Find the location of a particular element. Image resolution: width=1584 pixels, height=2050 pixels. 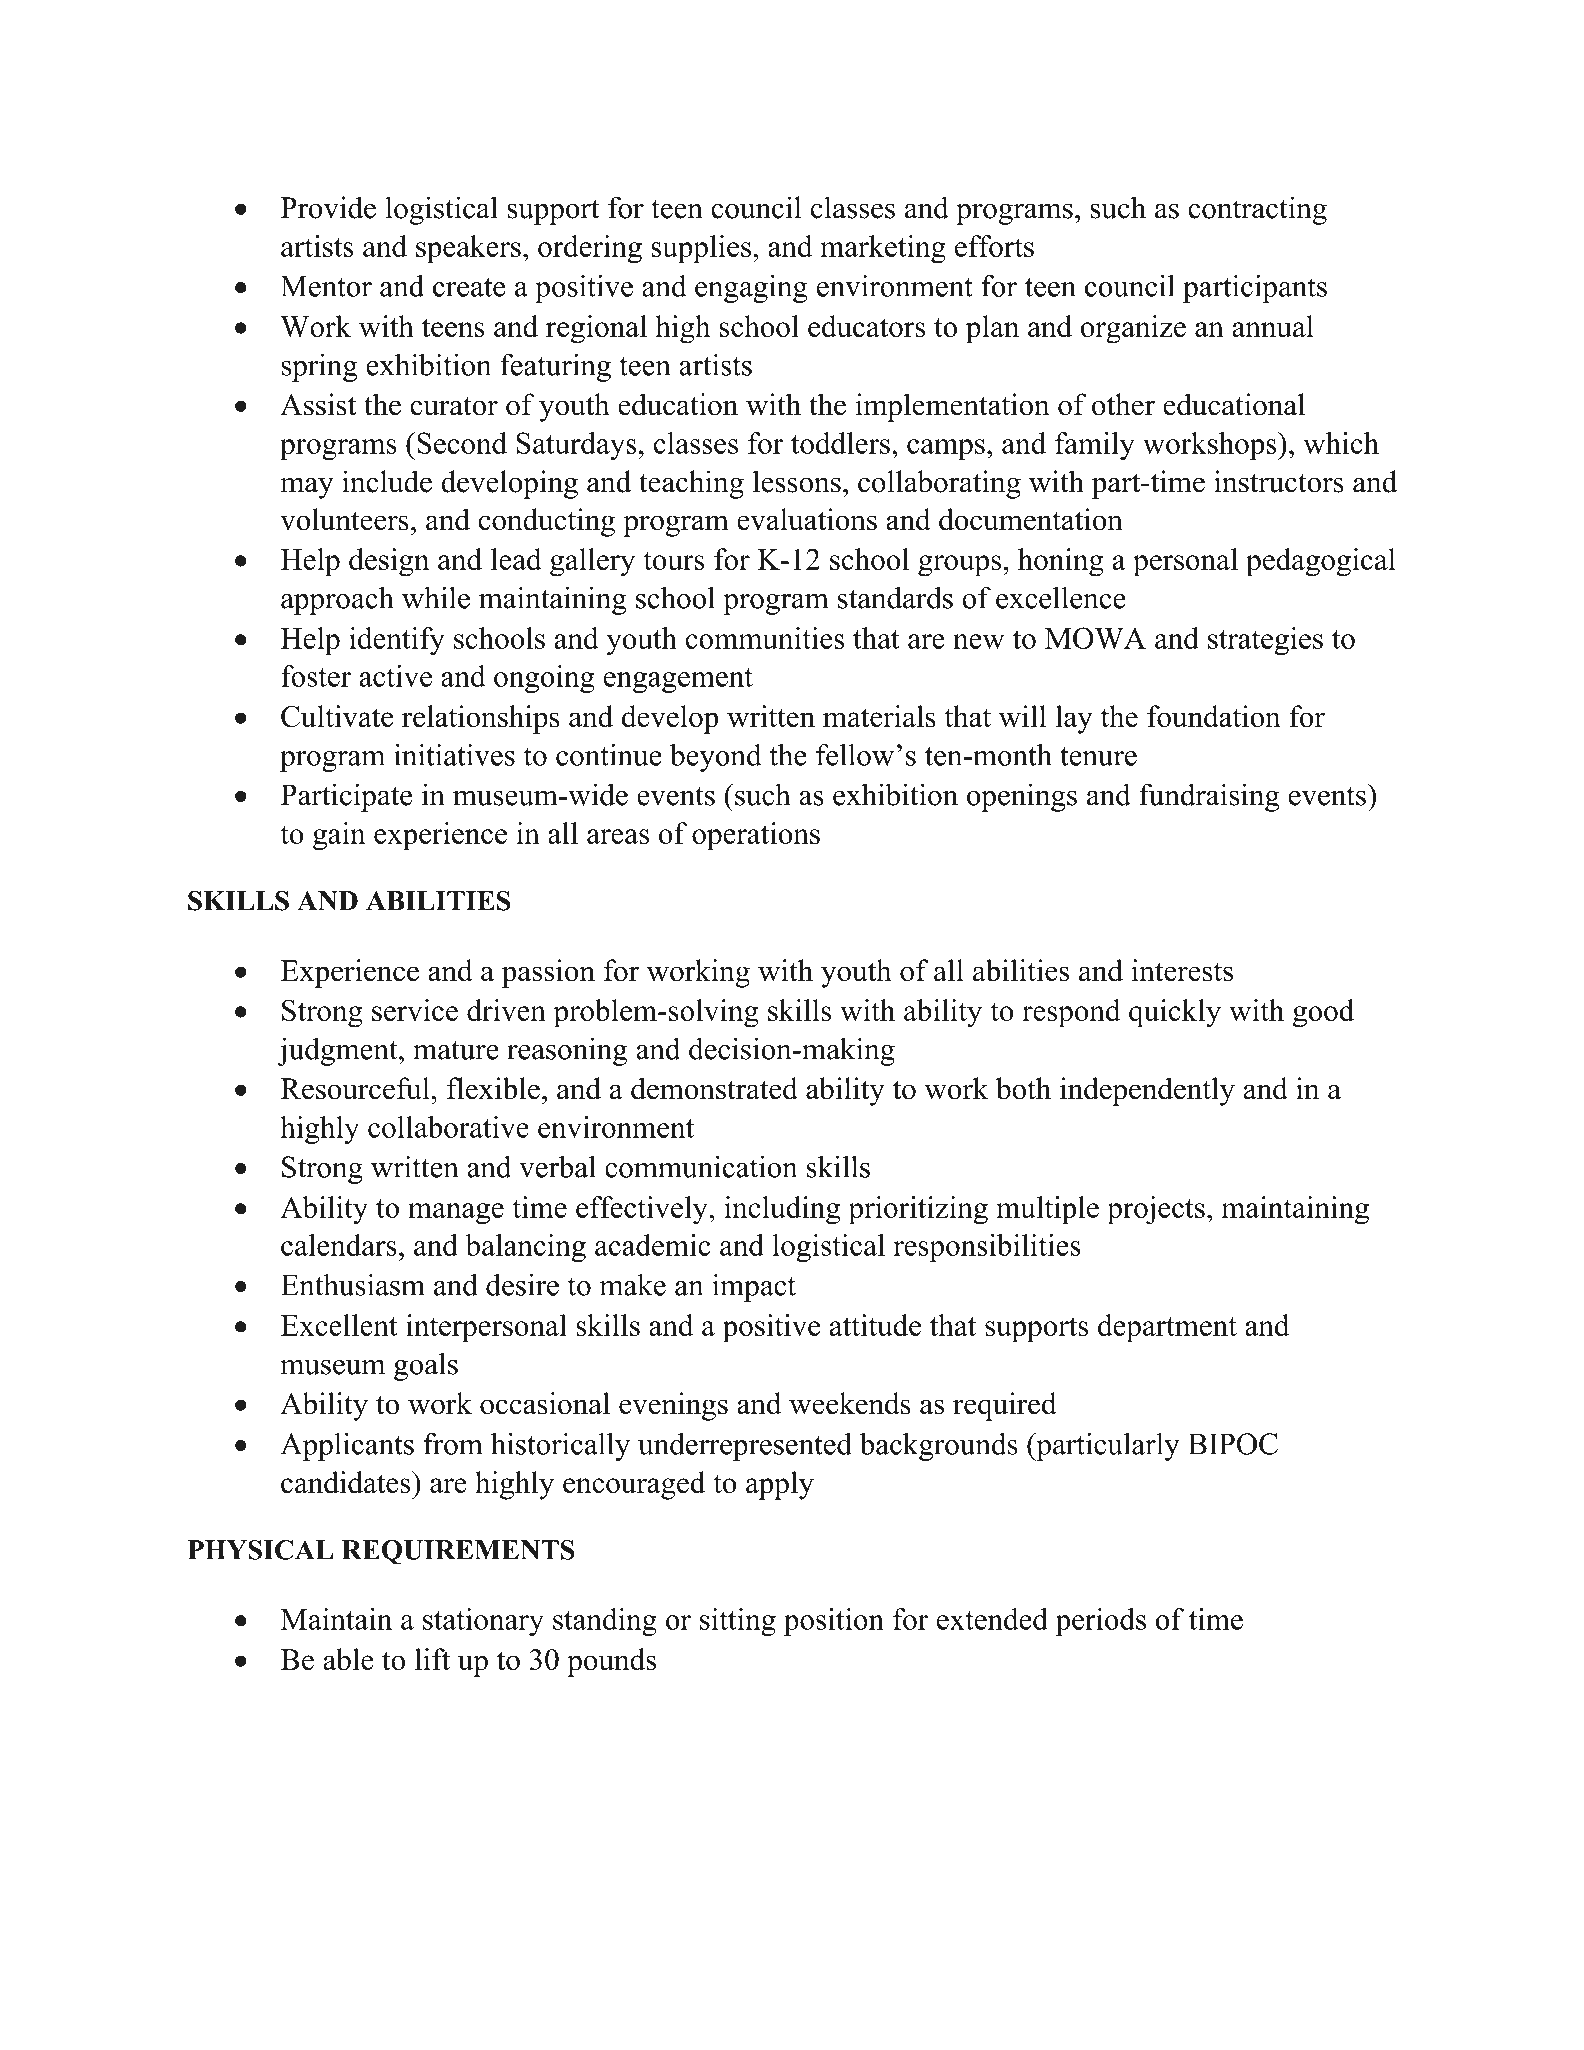

impact is located at coordinates (754, 1287).
